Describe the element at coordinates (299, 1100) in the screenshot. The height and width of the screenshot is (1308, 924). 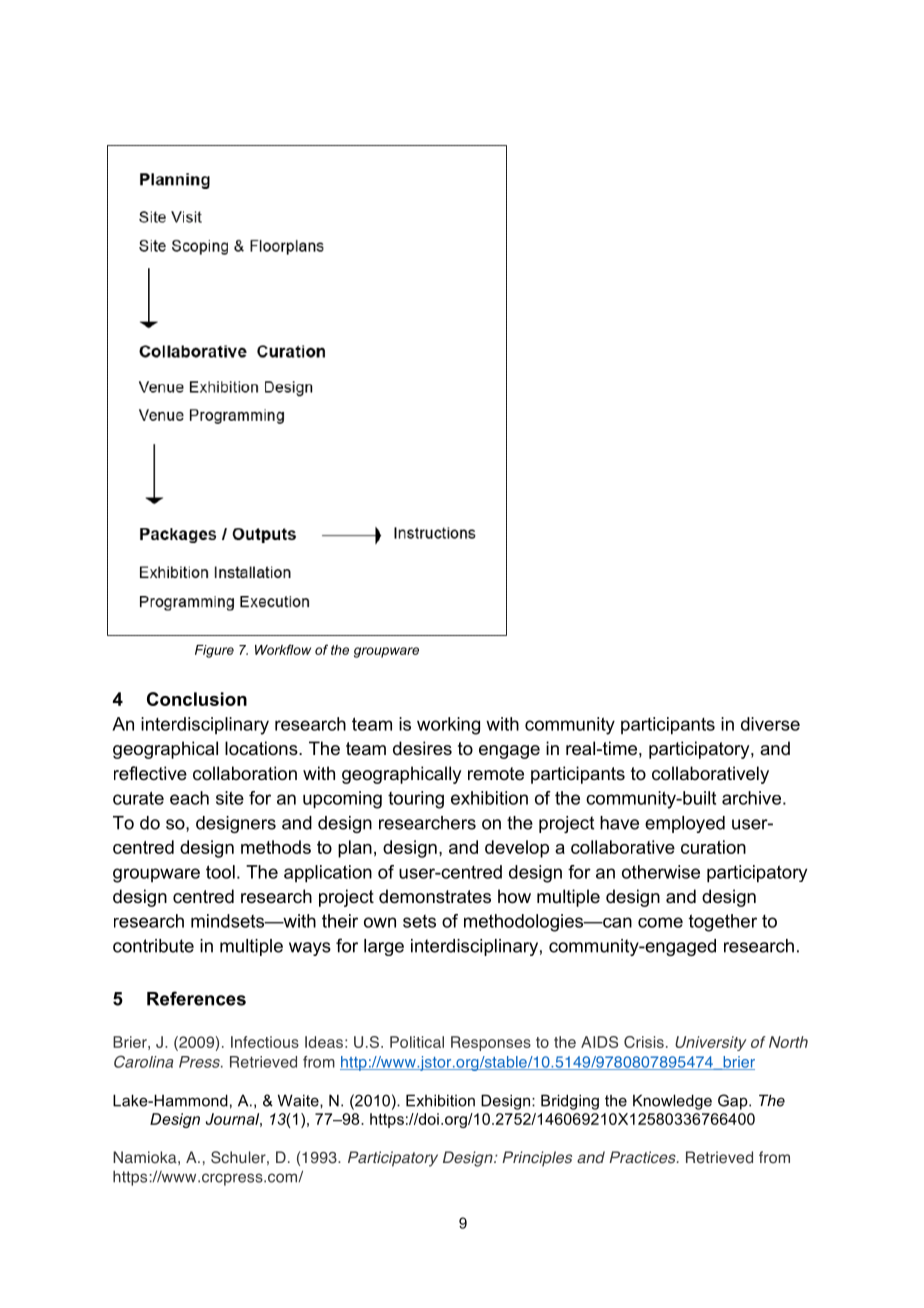
I see `Waite` at that location.
